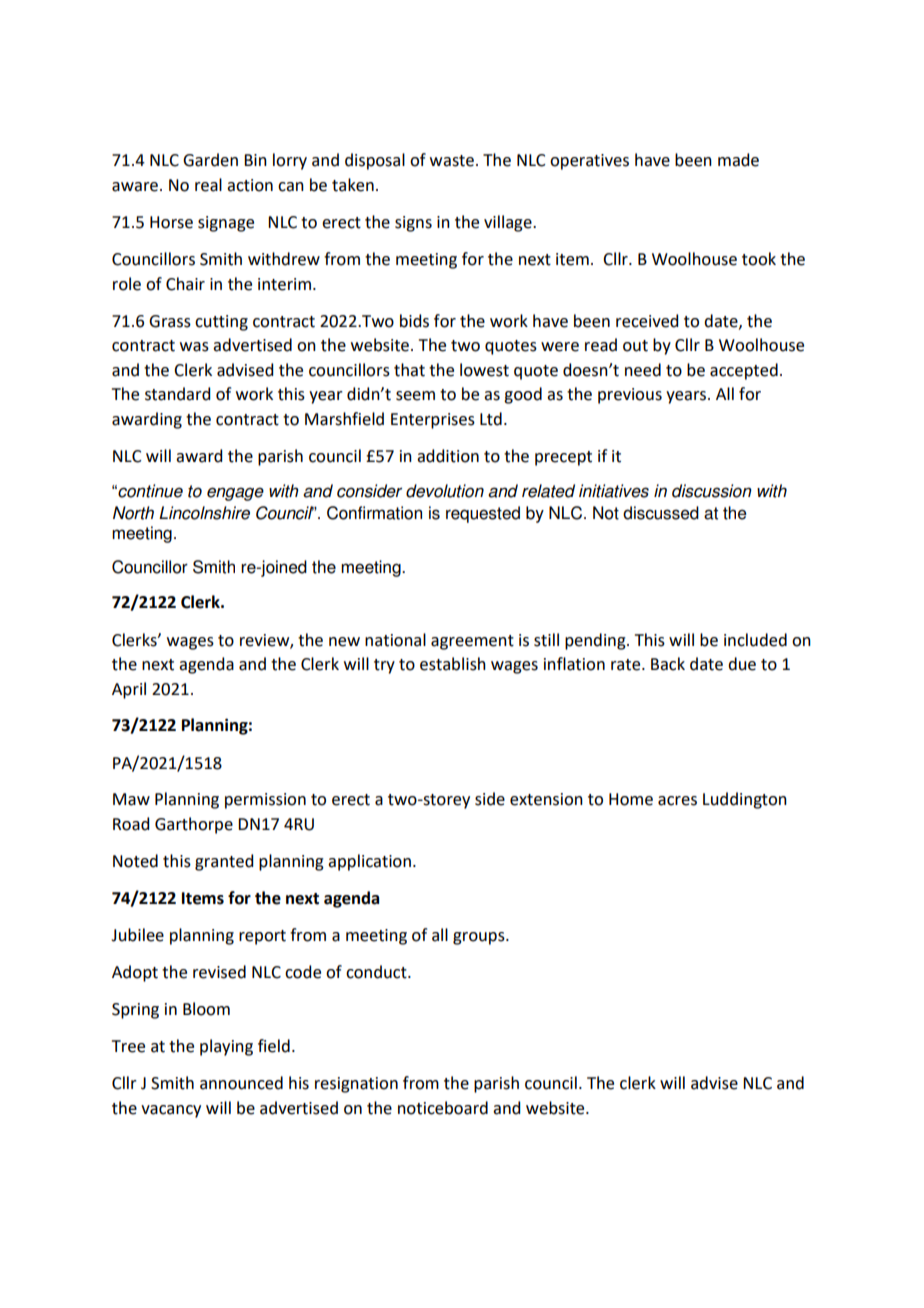  I want to click on announced, so click(241, 1083).
